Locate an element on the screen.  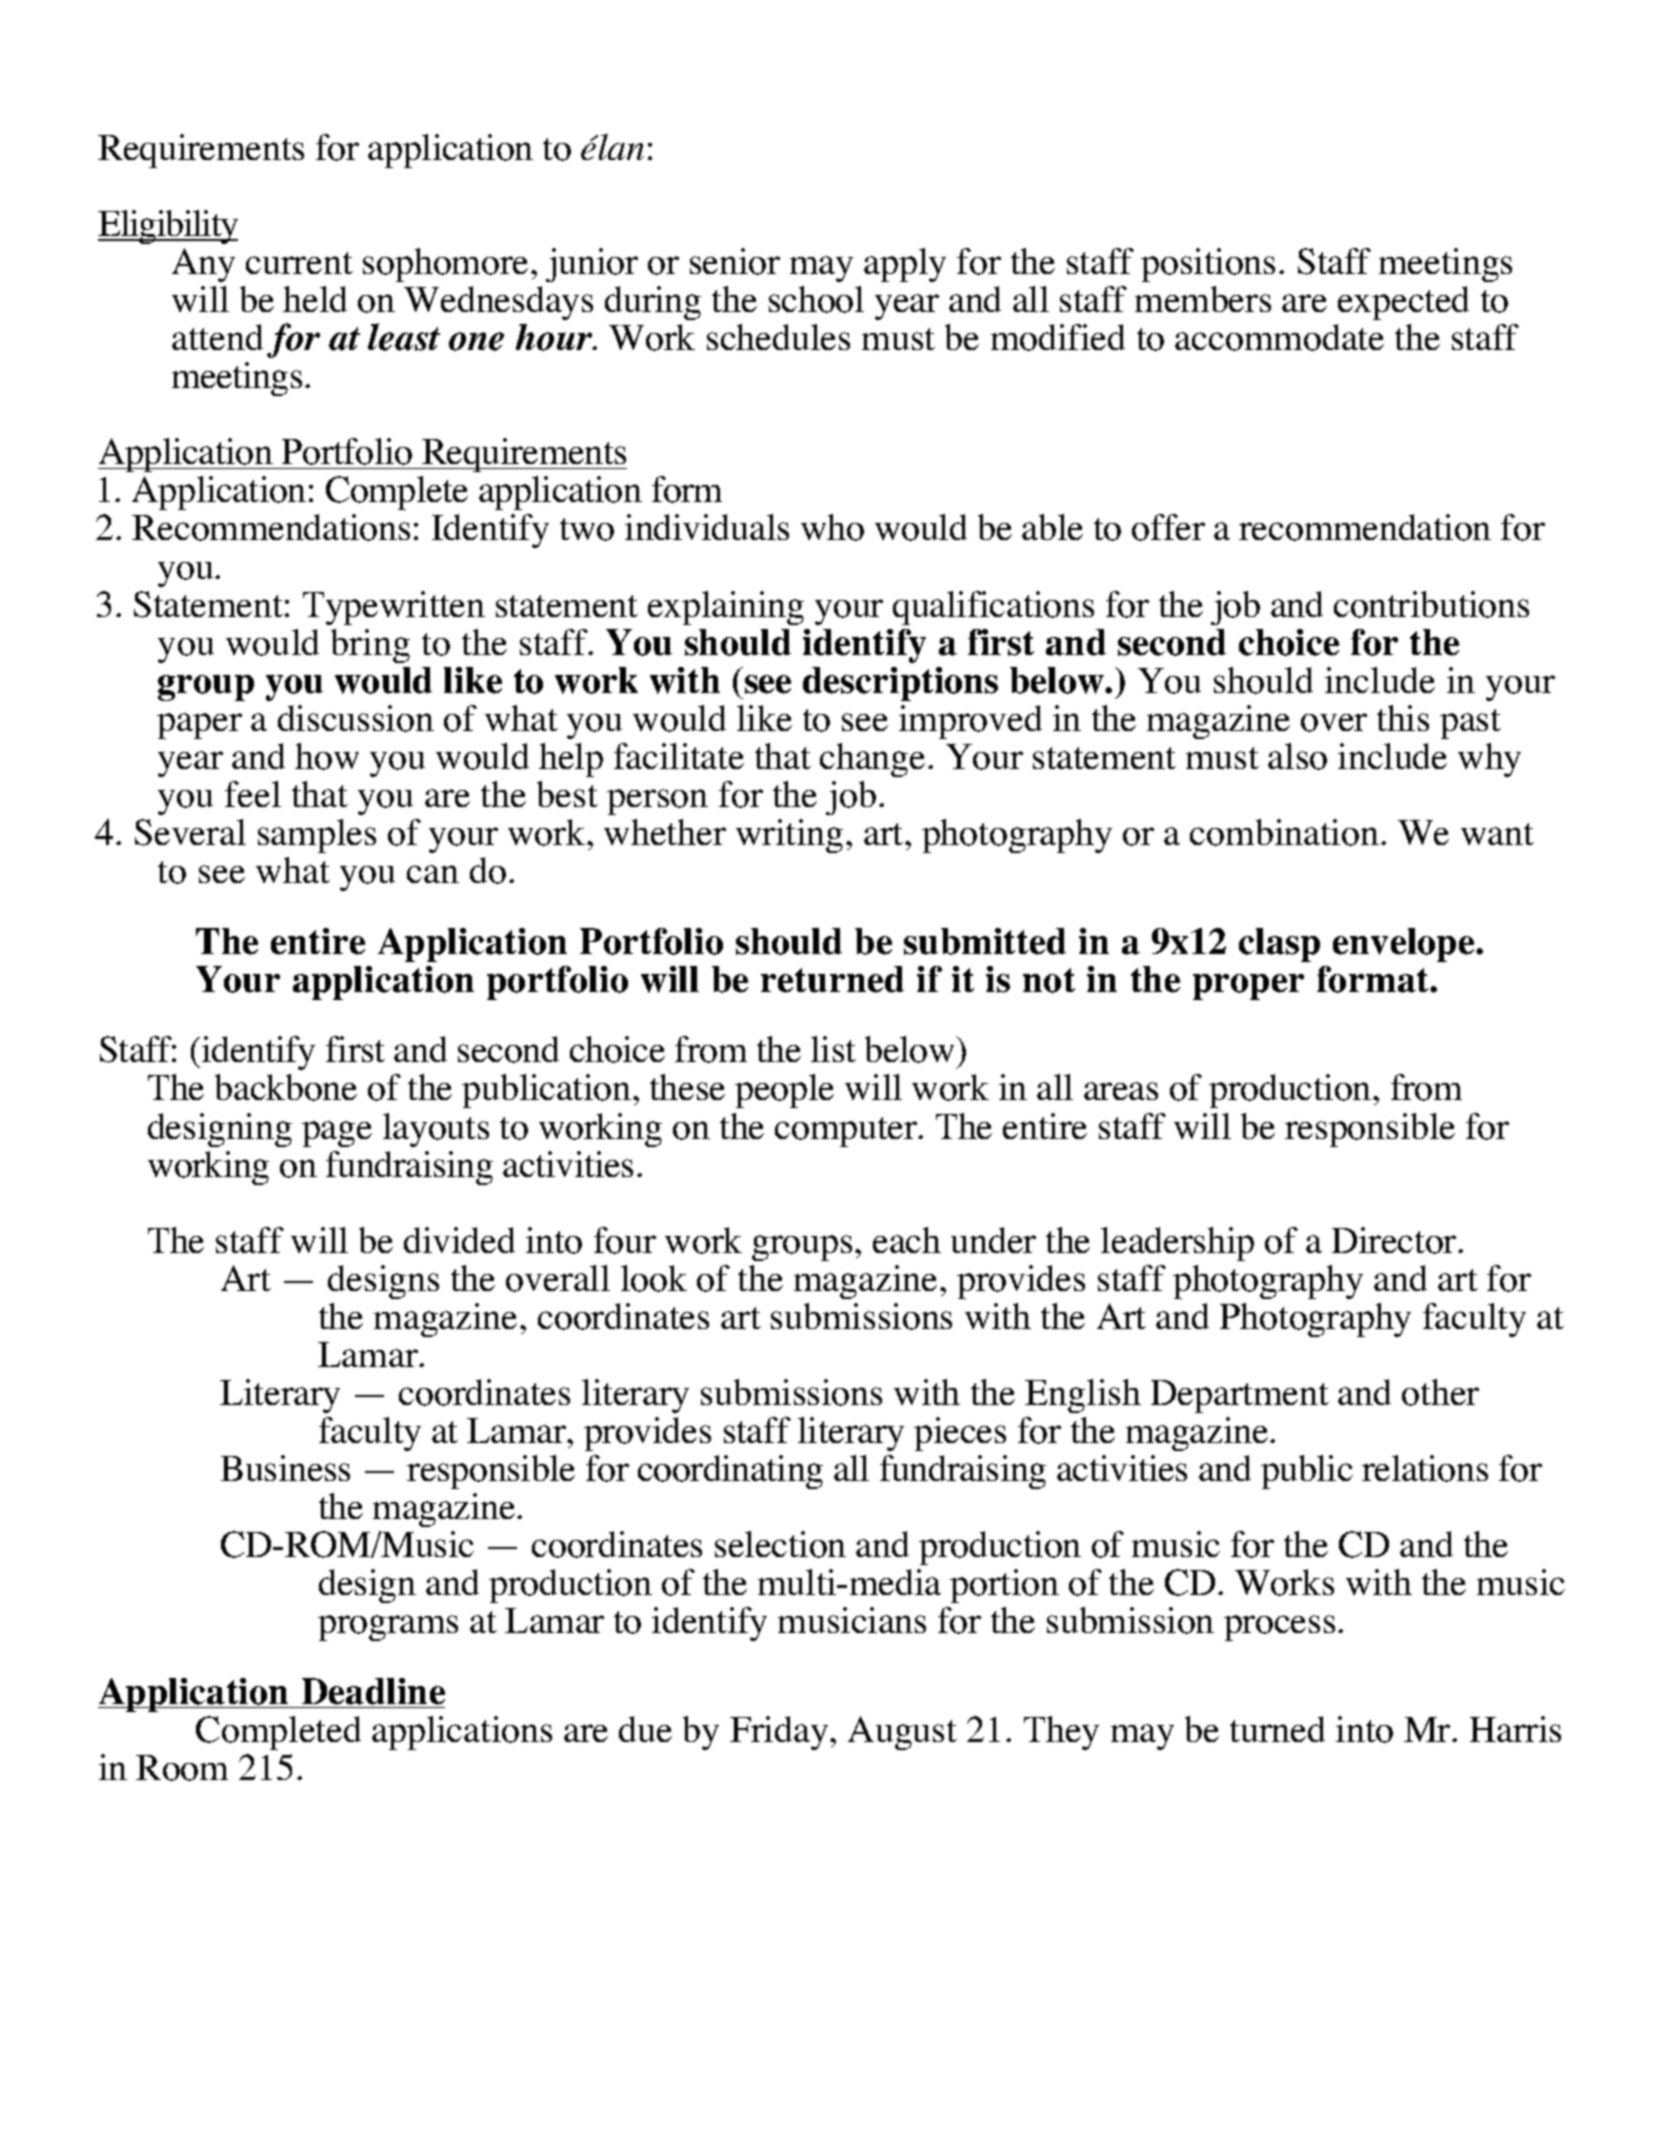
proper is located at coordinates (1248, 987).
